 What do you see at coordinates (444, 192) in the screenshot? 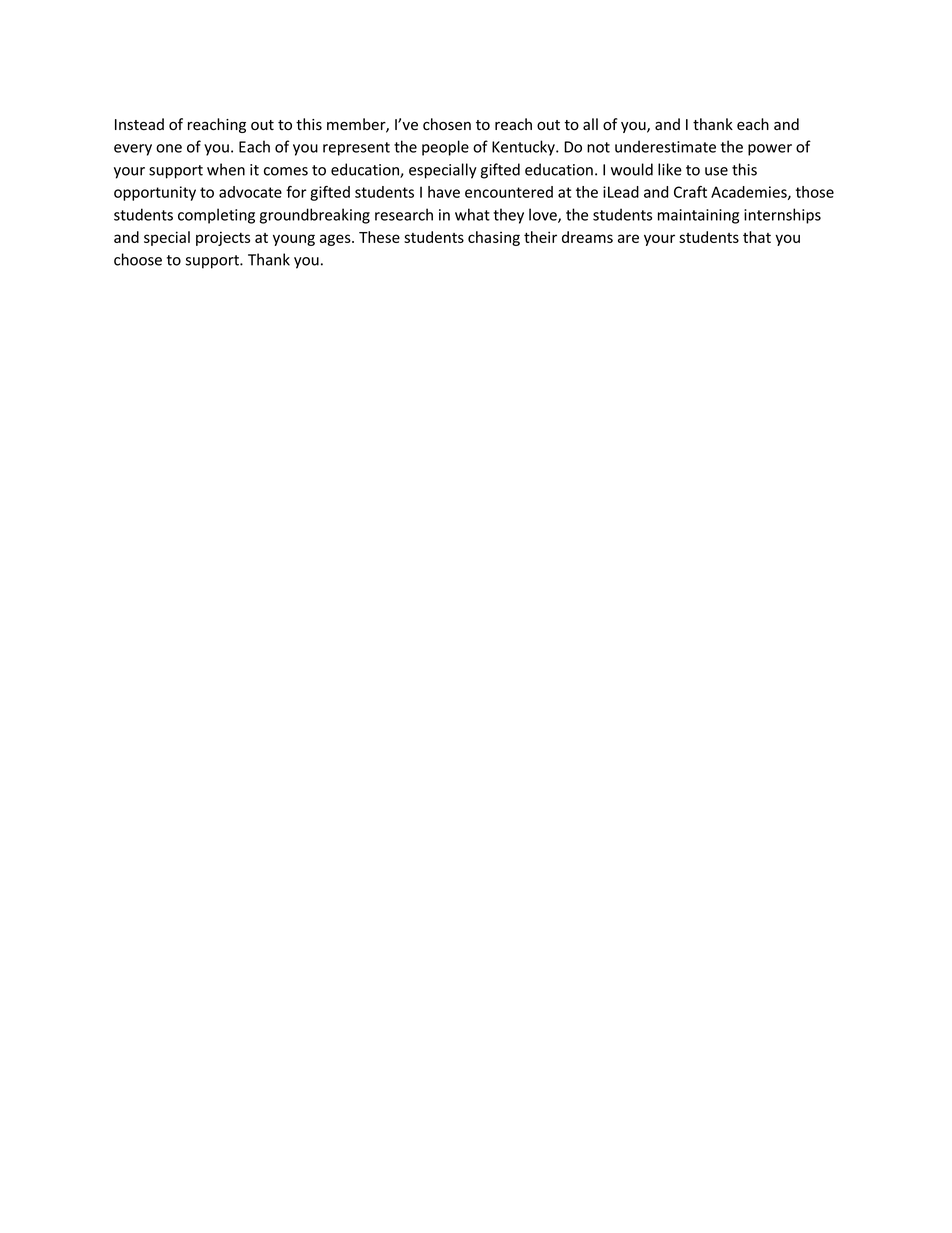
I see `have` at bounding box center [444, 192].
